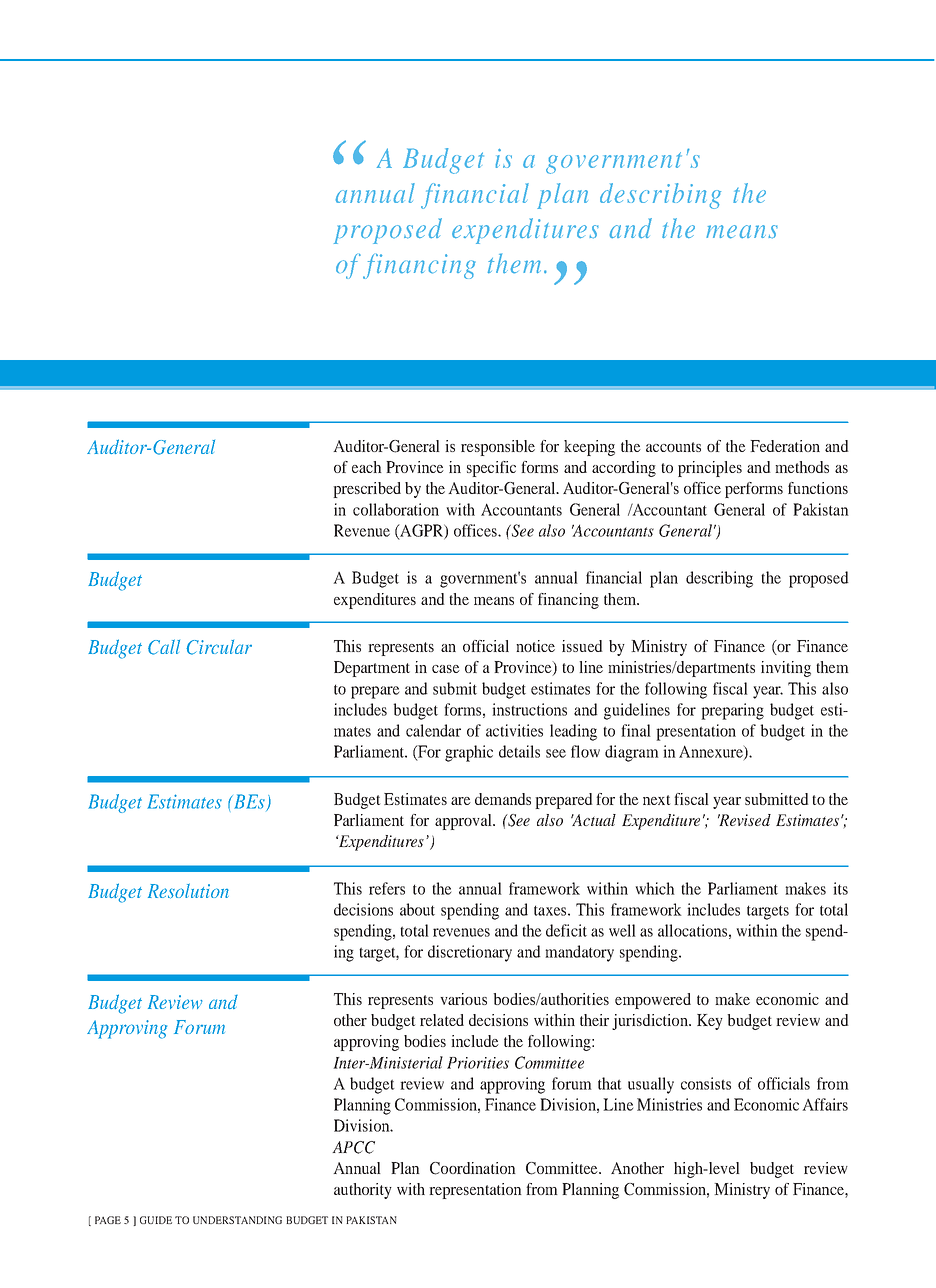 This image has width=936, height=1288. I want to click on Revised, so click(744, 820).
